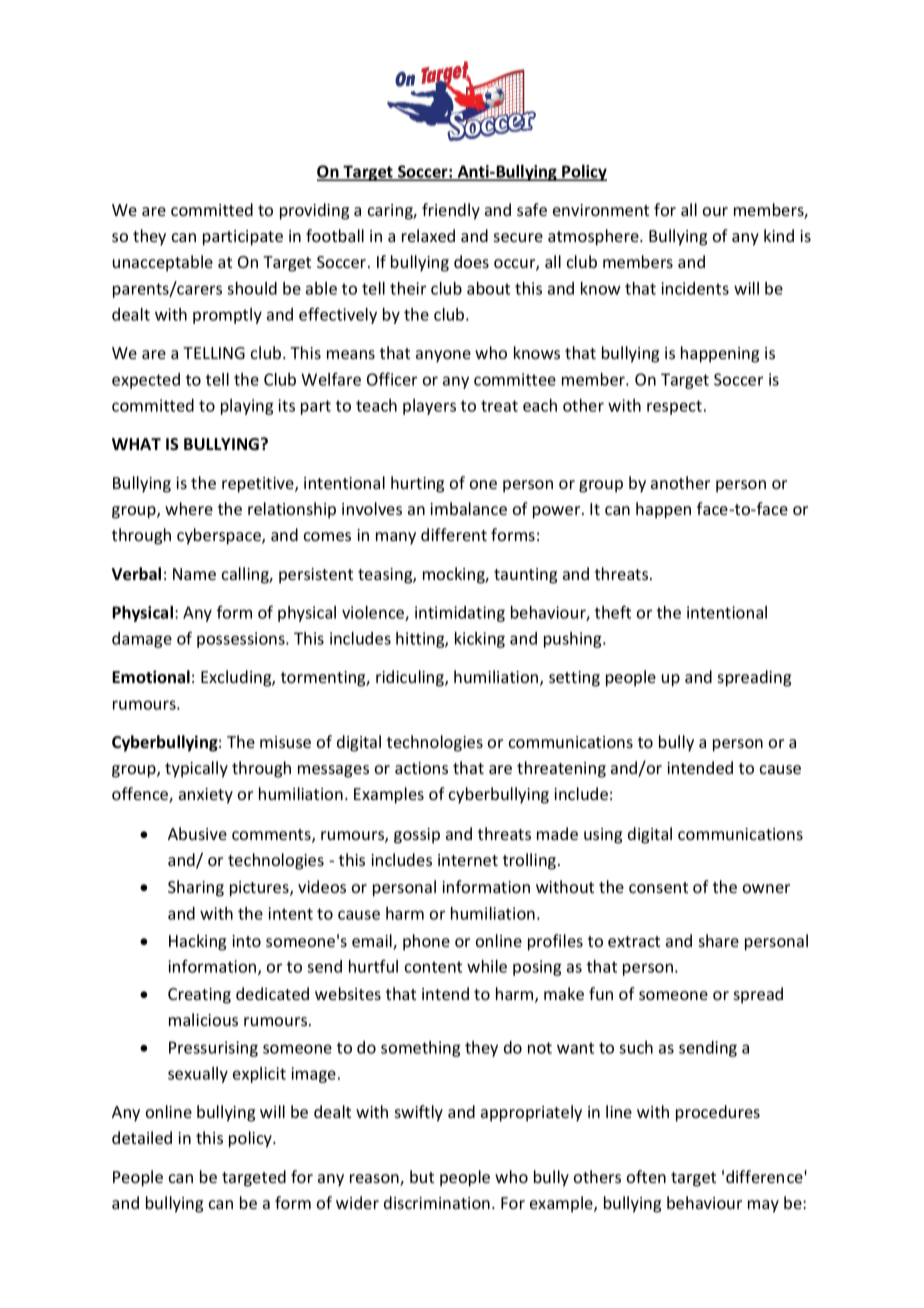 This screenshot has width=924, height=1308. Describe the element at coordinates (421, 768) in the screenshot. I see `actions` at that location.
